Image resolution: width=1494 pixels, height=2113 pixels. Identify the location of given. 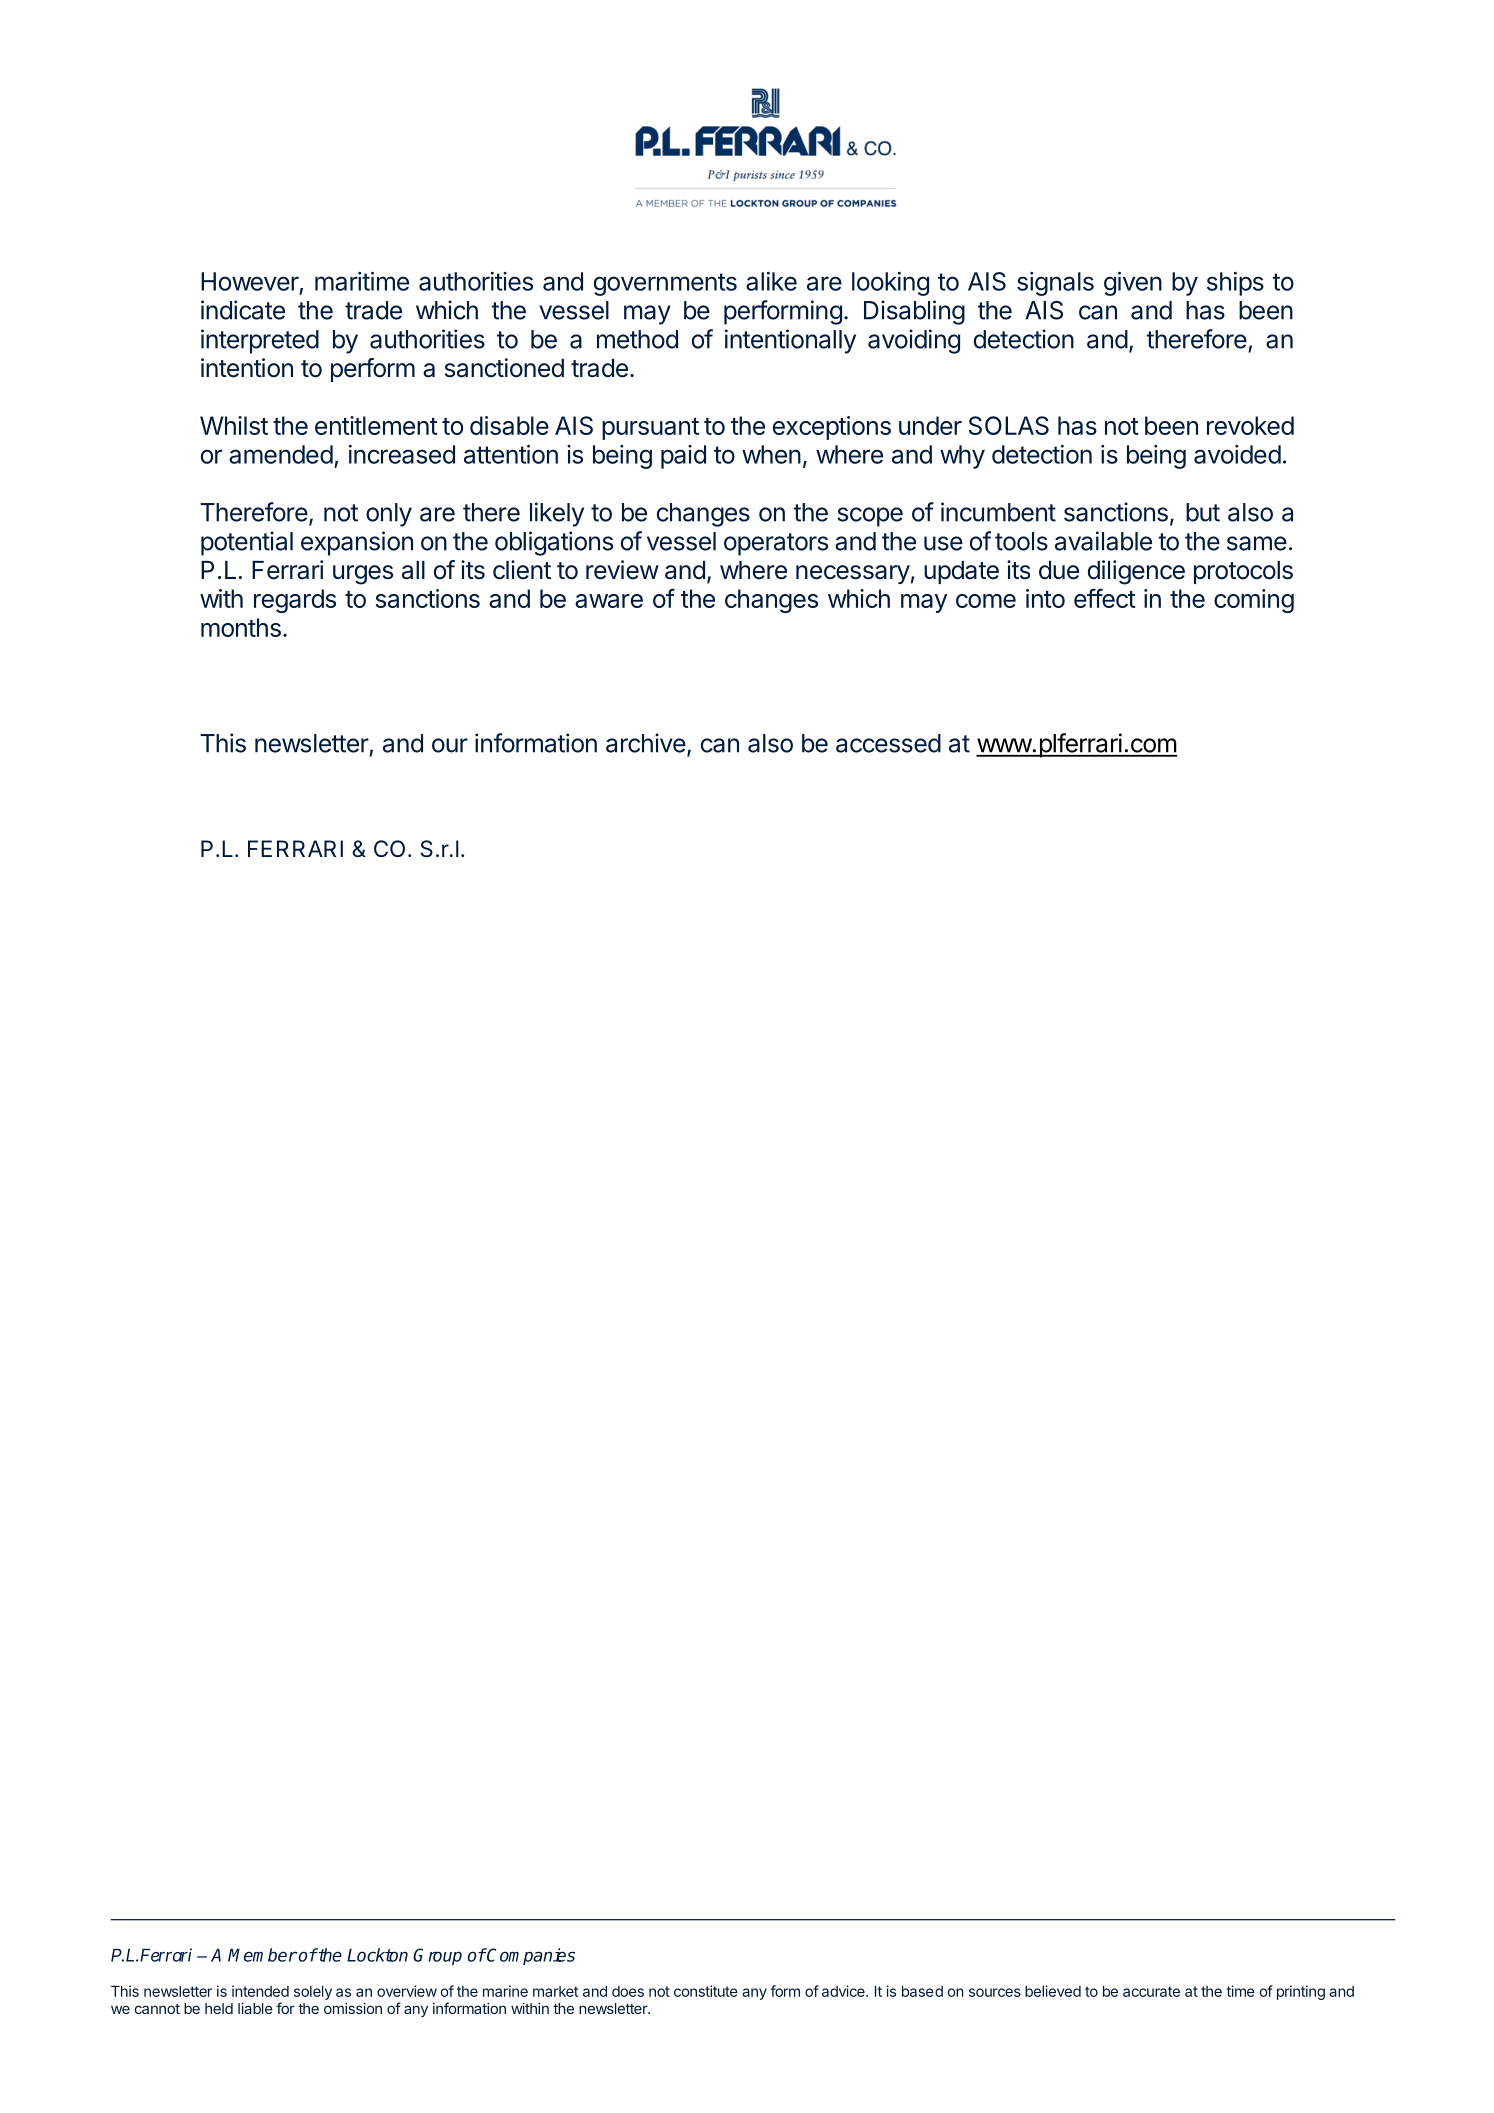
(1133, 284).
